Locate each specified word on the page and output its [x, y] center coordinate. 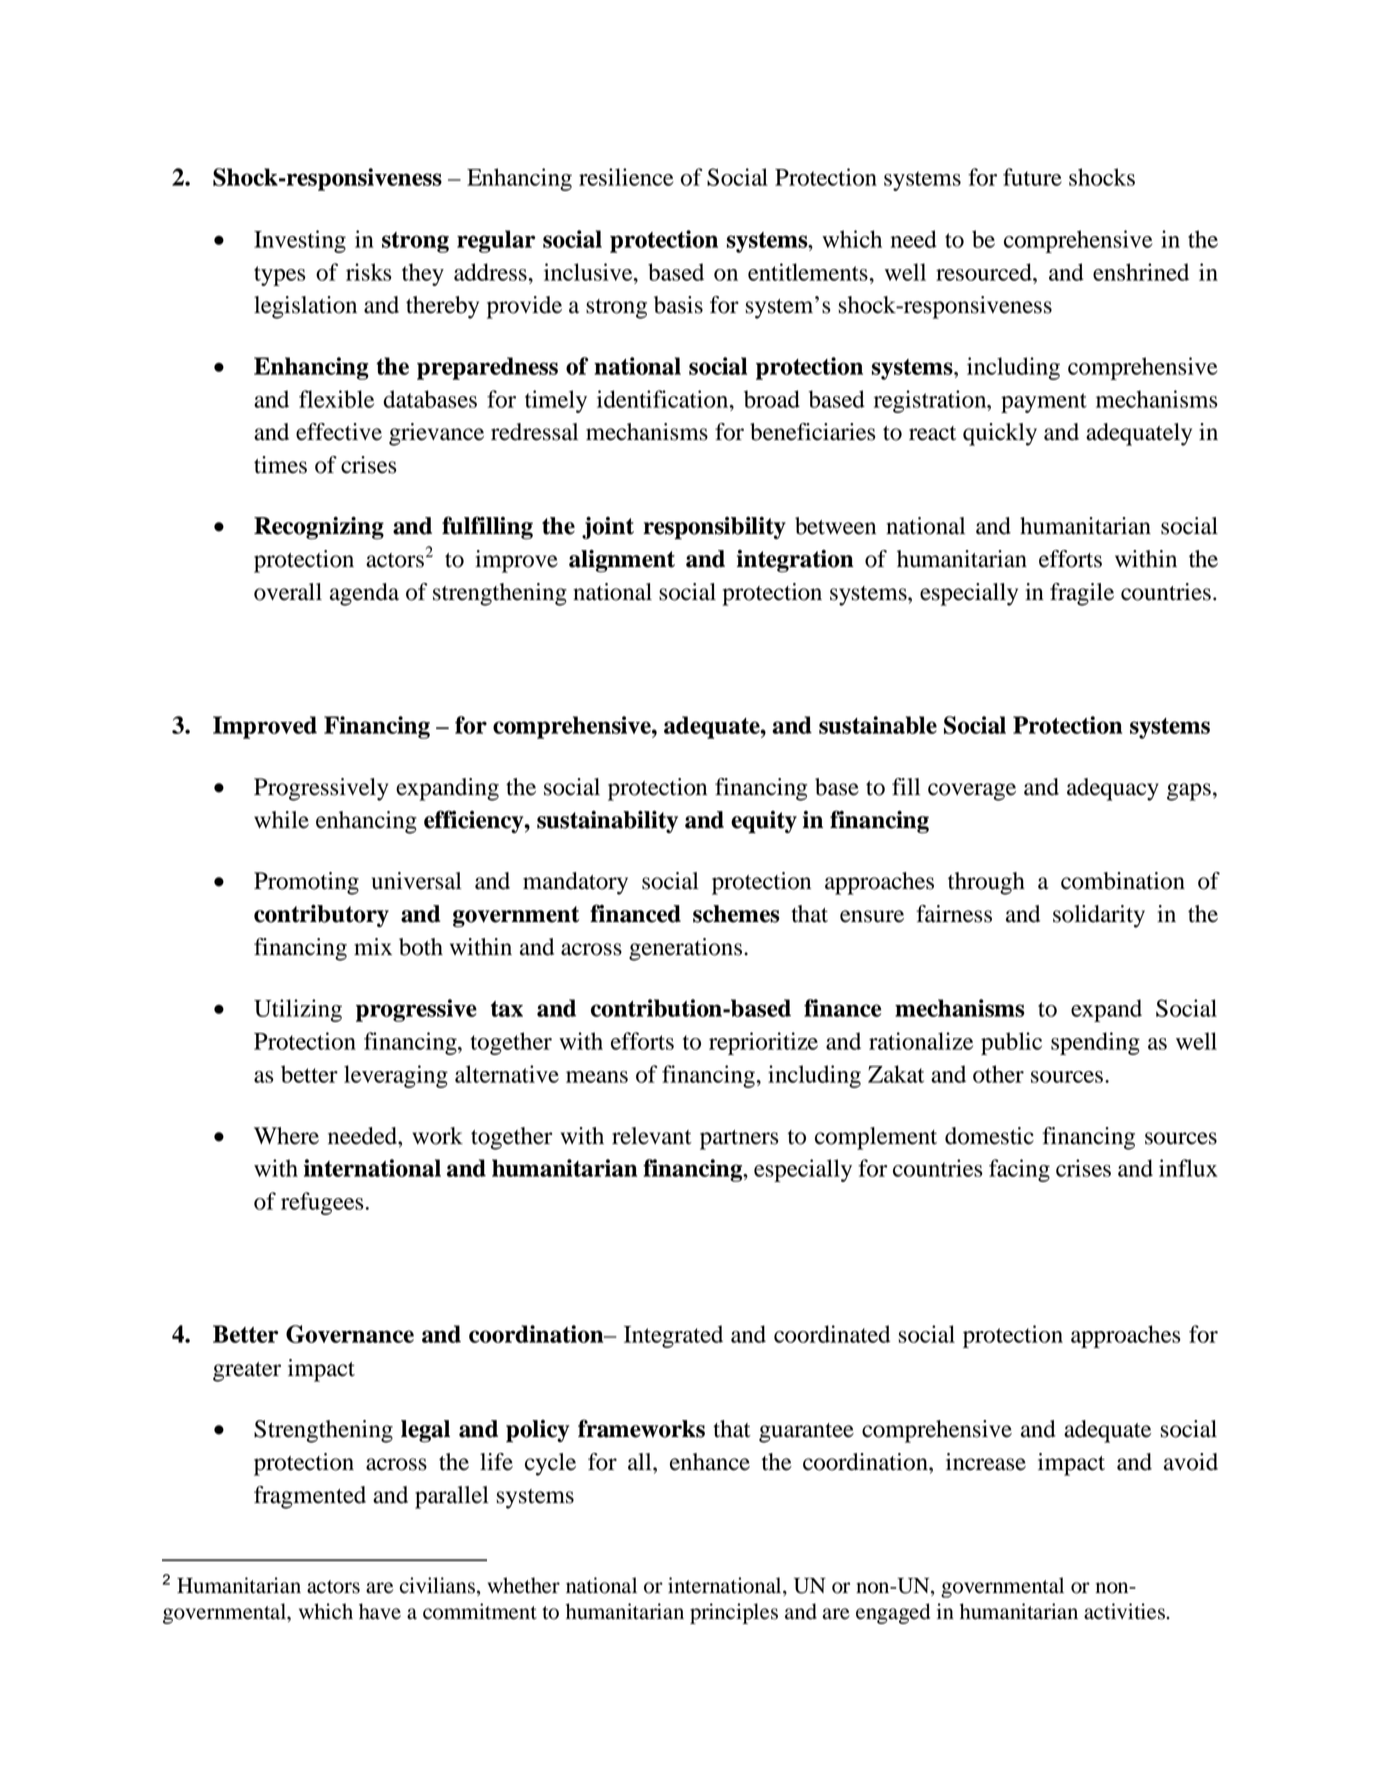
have [380, 1611]
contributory [321, 915]
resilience [626, 177]
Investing [300, 241]
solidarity [1099, 916]
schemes [736, 914]
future [1032, 177]
